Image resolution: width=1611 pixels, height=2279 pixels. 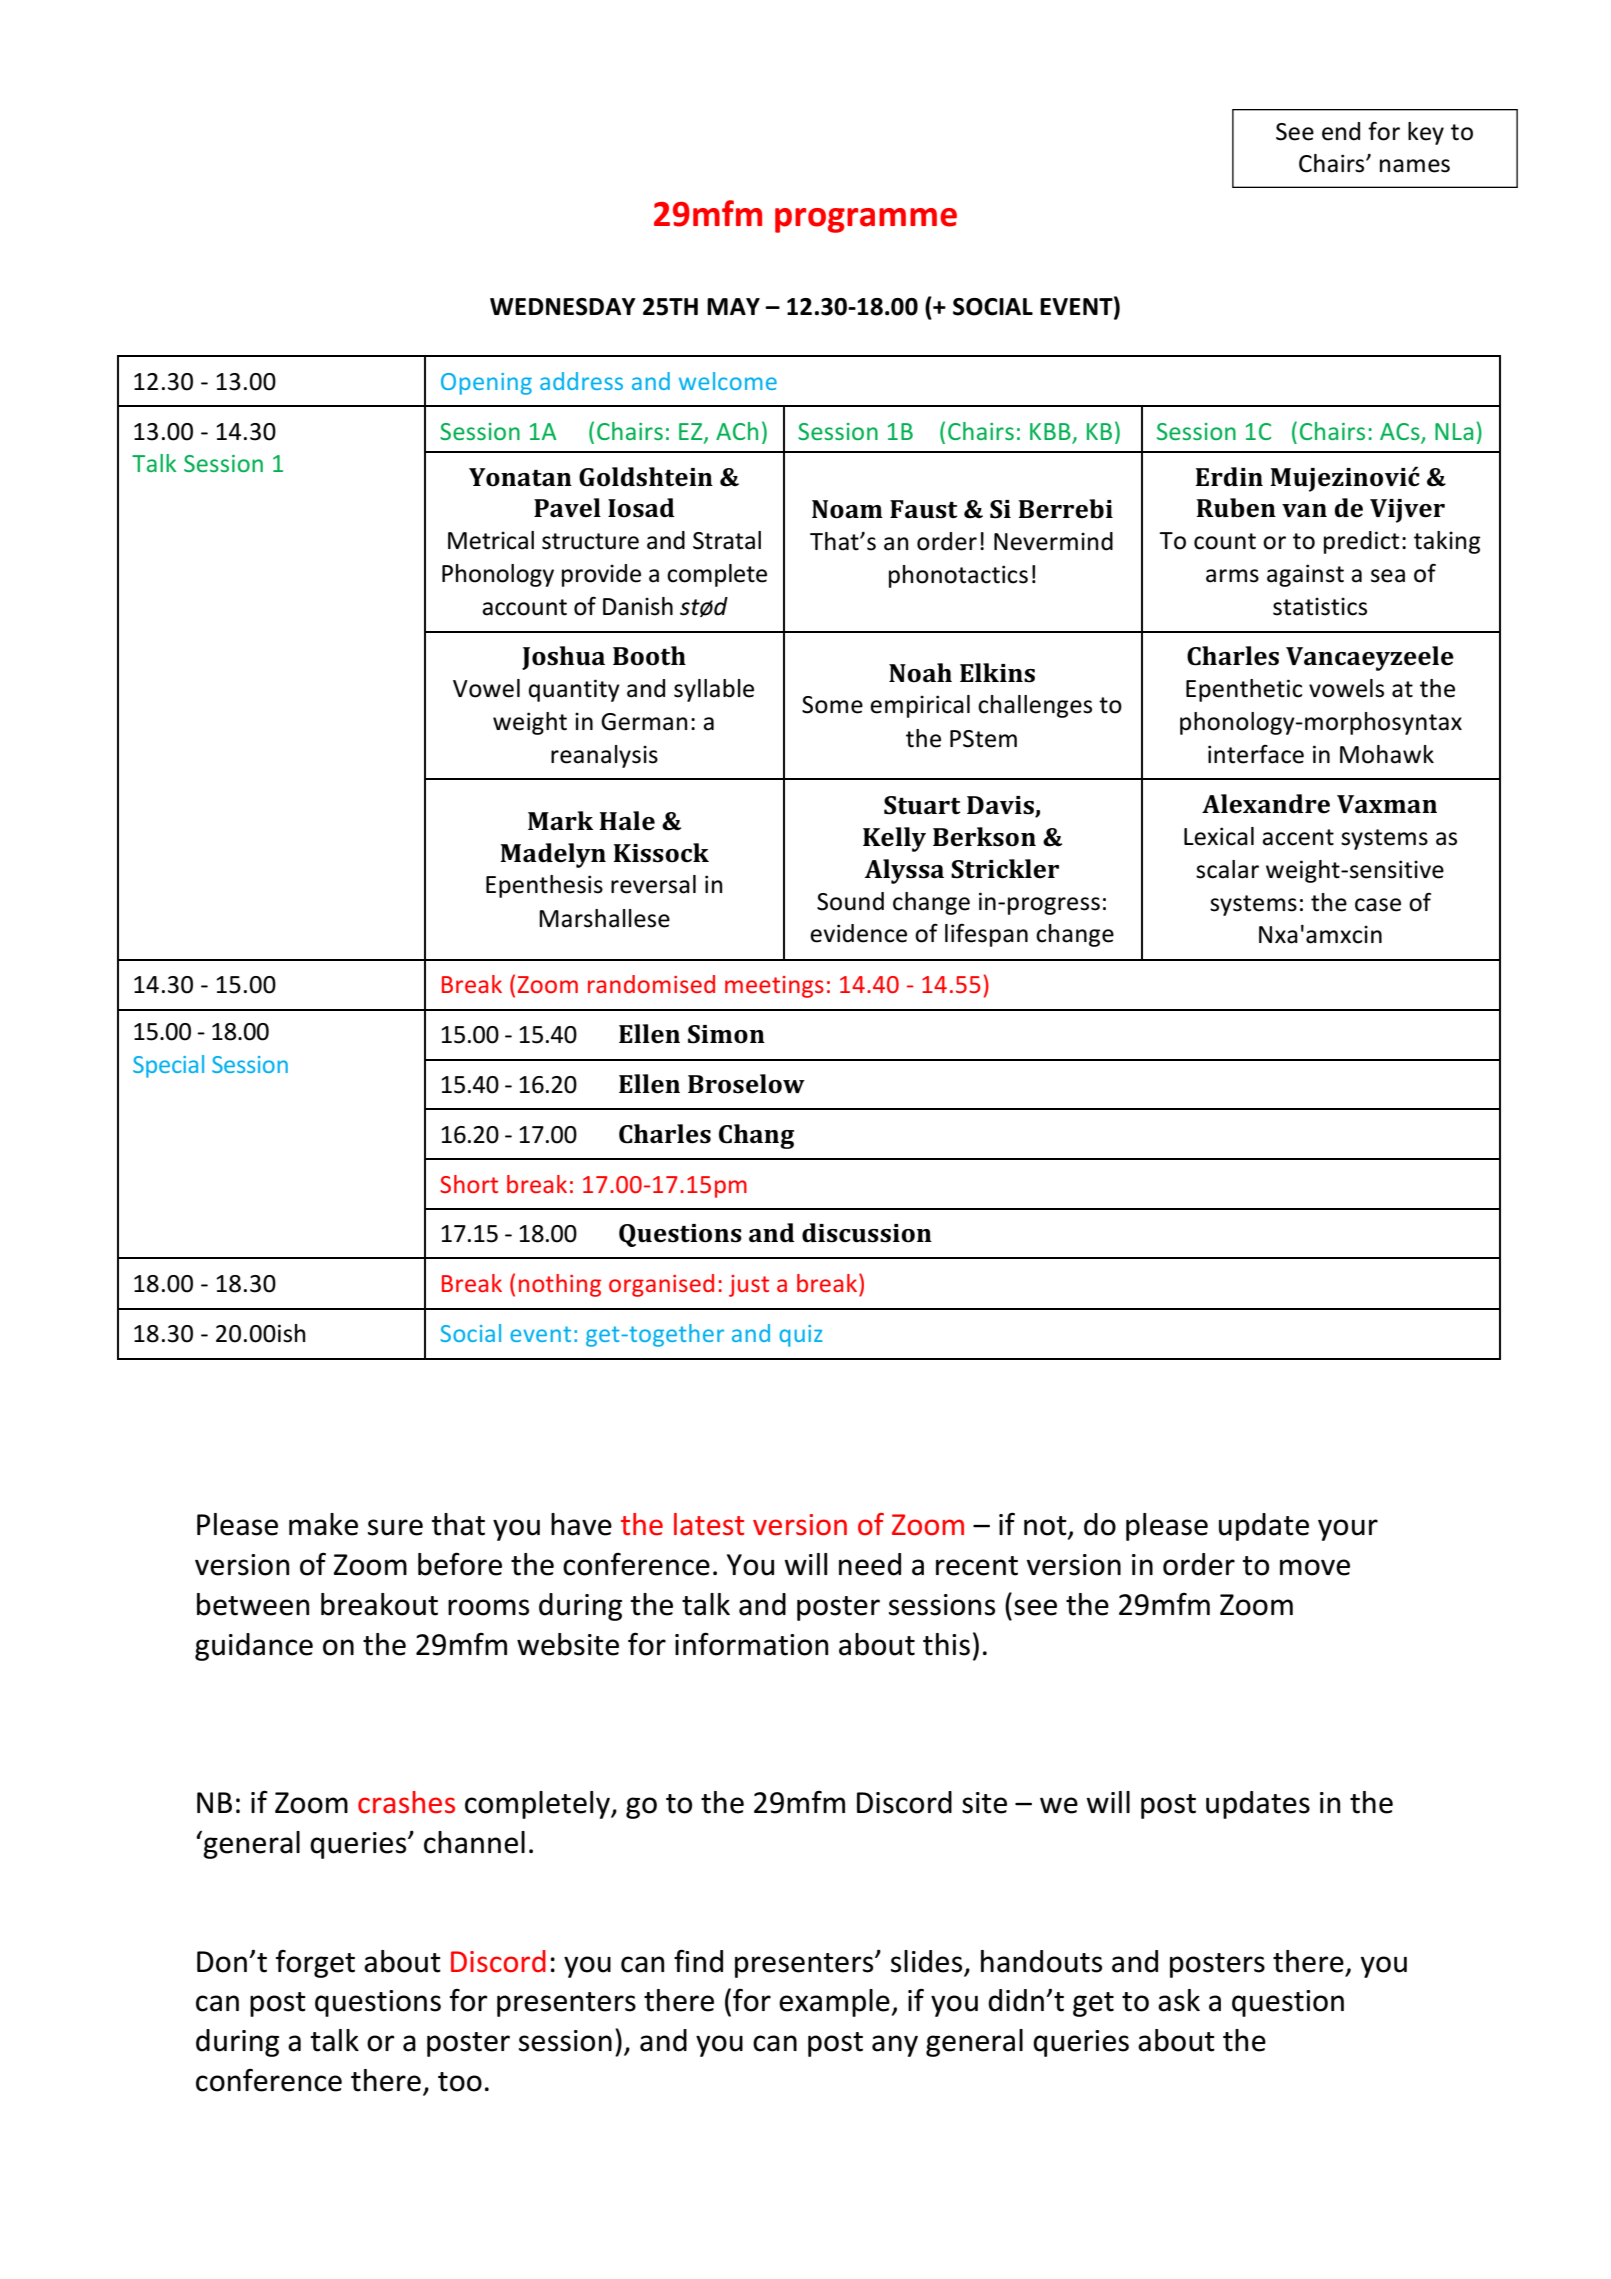 I want to click on Simon, so click(x=726, y=1034).
